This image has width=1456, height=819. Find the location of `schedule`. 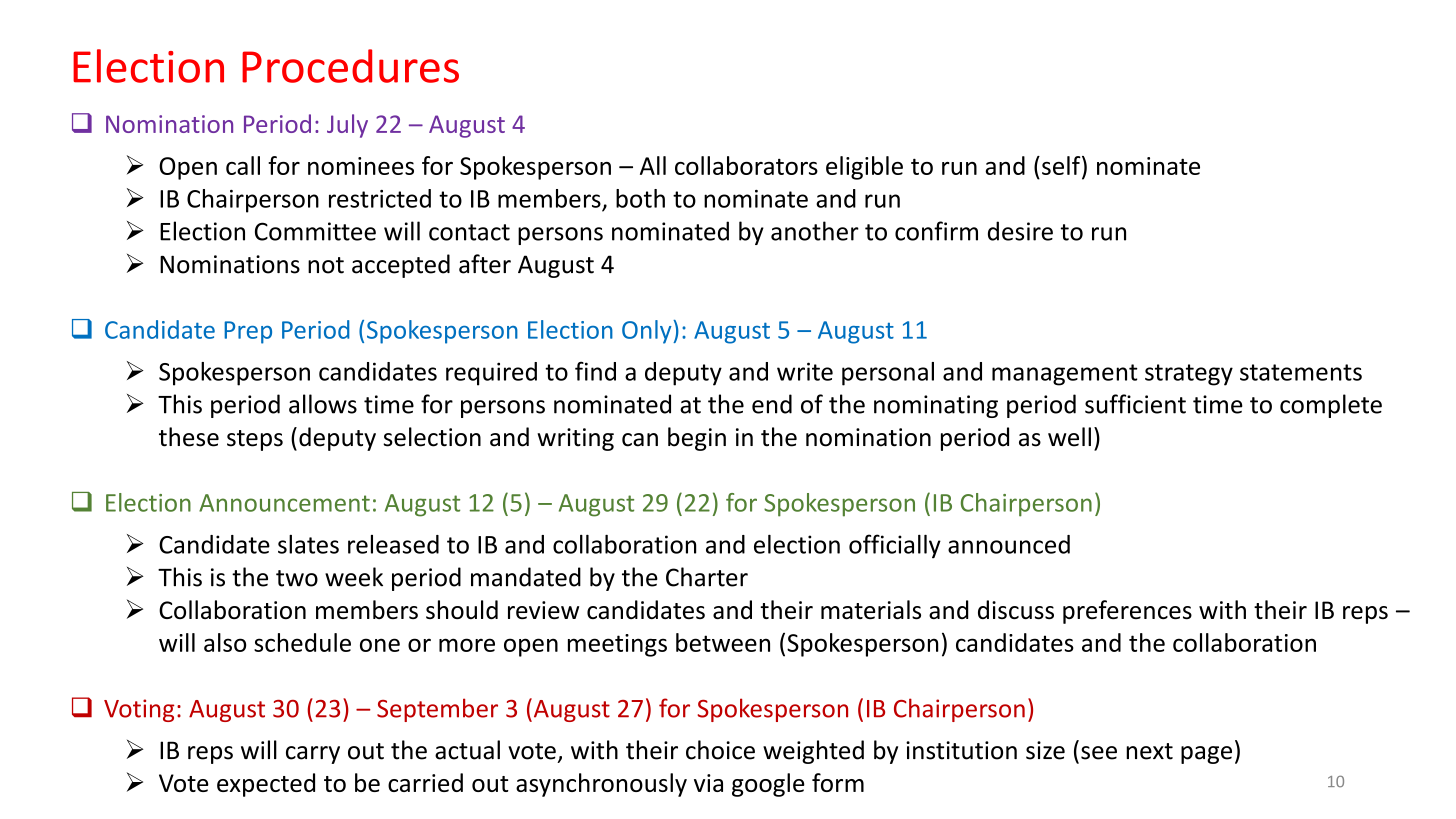

schedule is located at coordinates (302, 642).
